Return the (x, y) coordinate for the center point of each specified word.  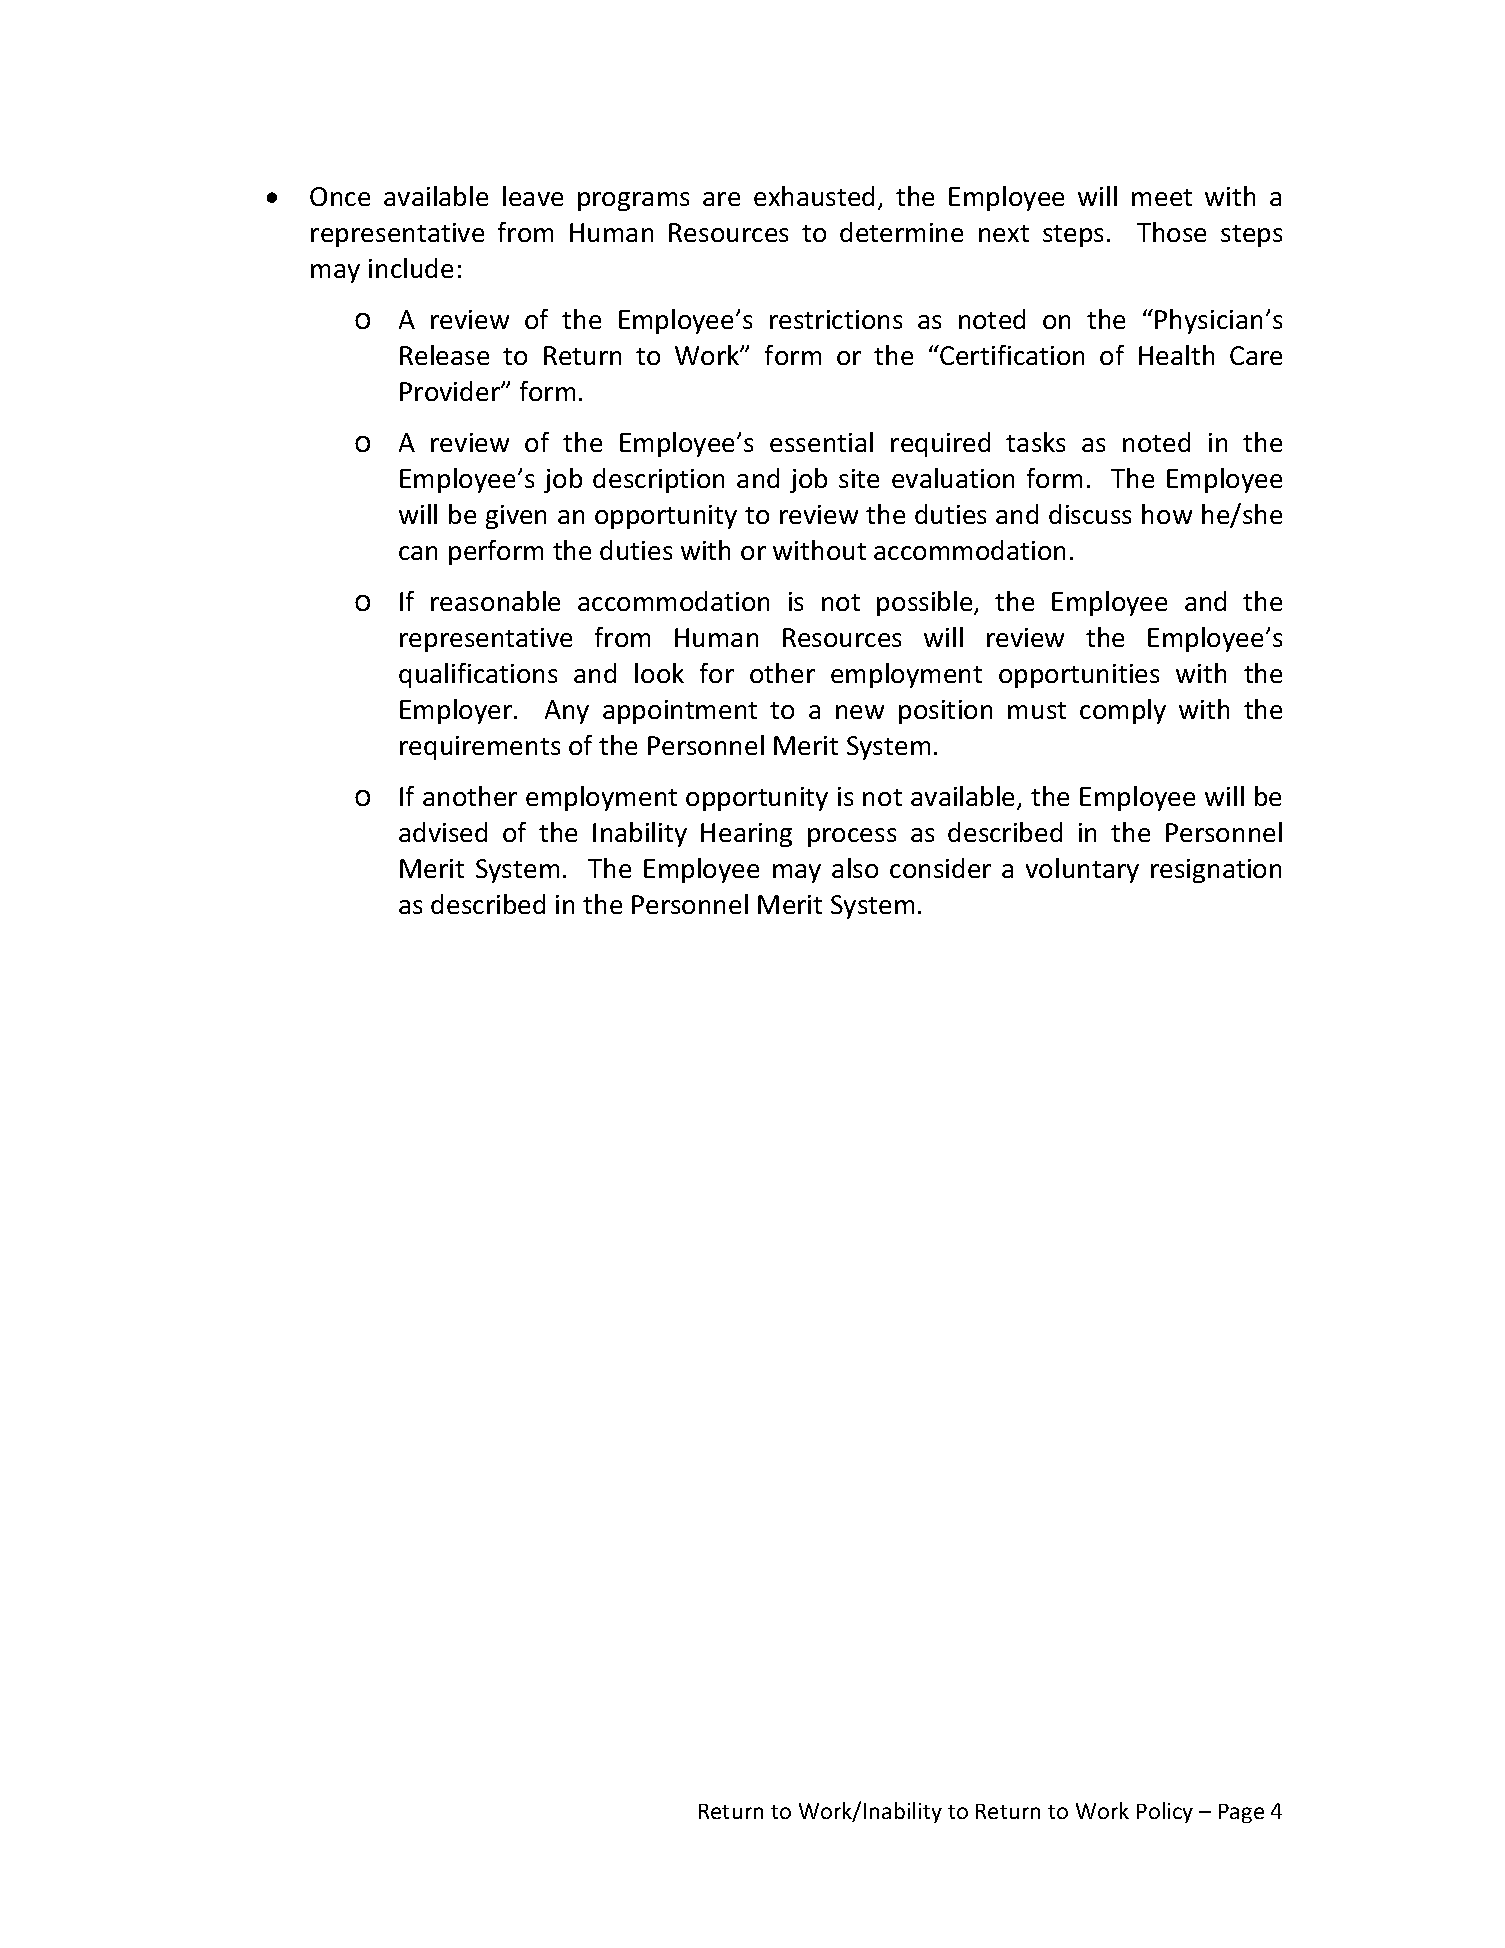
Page (1241, 1813)
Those (1171, 232)
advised (443, 832)
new (860, 712)
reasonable (495, 601)
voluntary (1082, 870)
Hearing (746, 835)
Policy (1165, 1812)
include (411, 268)
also (855, 868)
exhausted (814, 196)
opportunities (1079, 676)
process (852, 837)
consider (940, 868)
